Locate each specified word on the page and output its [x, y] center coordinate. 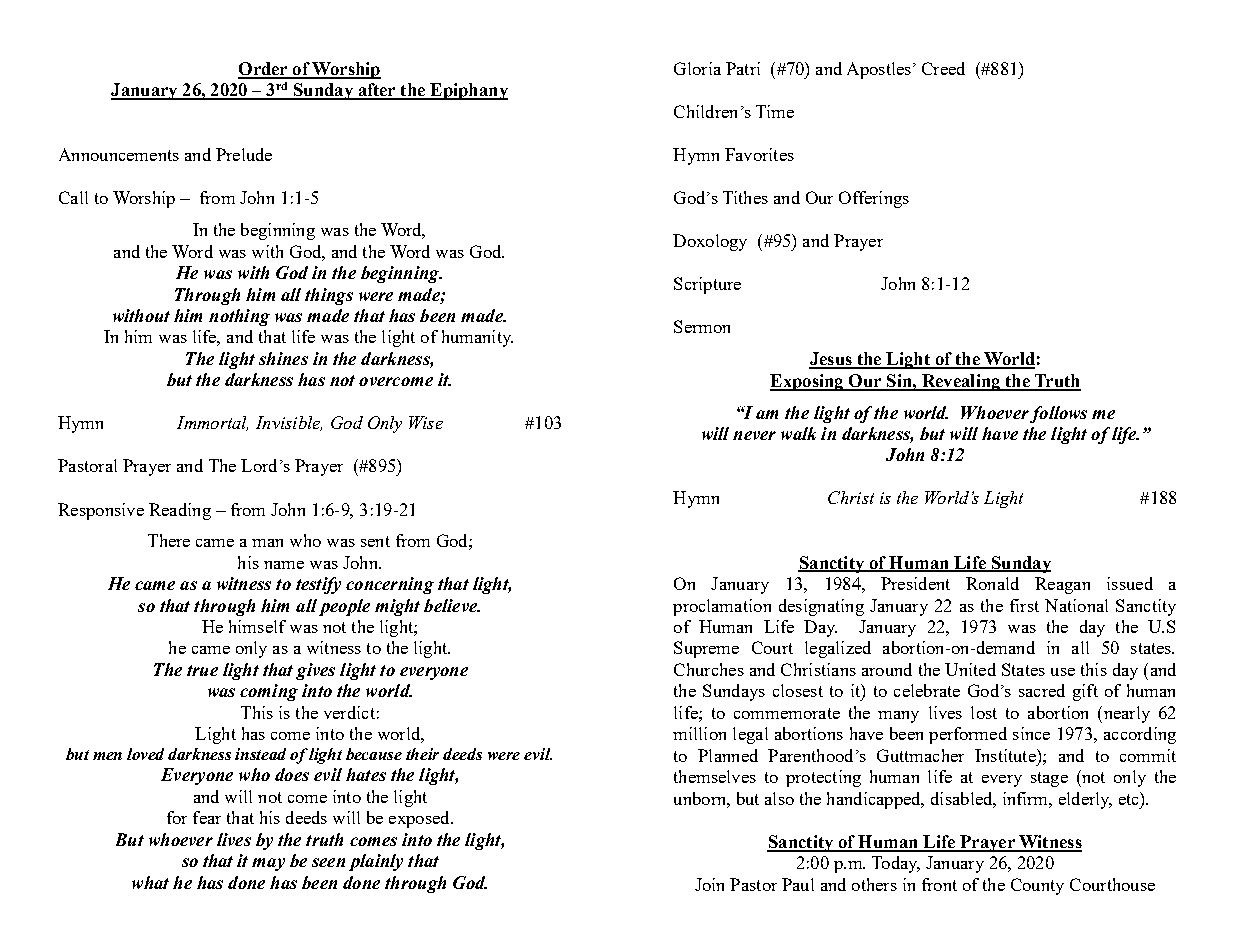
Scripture [707, 285]
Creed [943, 68]
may [268, 864]
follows [1058, 414]
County [1037, 886]
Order [264, 70]
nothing [239, 317]
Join [709, 884]
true [202, 670]
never [754, 435]
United [970, 669]
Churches [709, 669]
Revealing [961, 382]
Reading [180, 511]
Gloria [697, 68]
